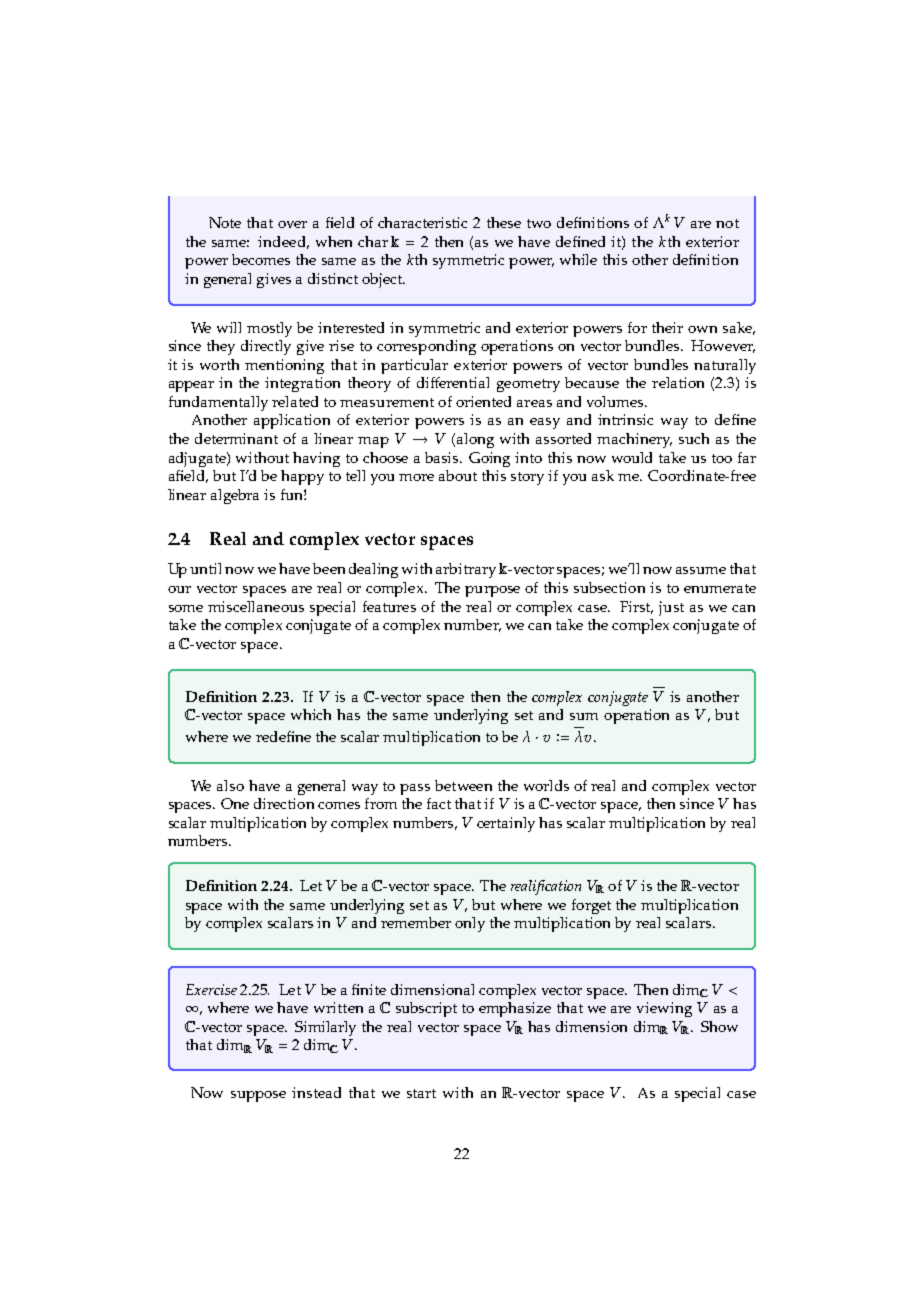  I want to click on suppose, so click(258, 1096).
